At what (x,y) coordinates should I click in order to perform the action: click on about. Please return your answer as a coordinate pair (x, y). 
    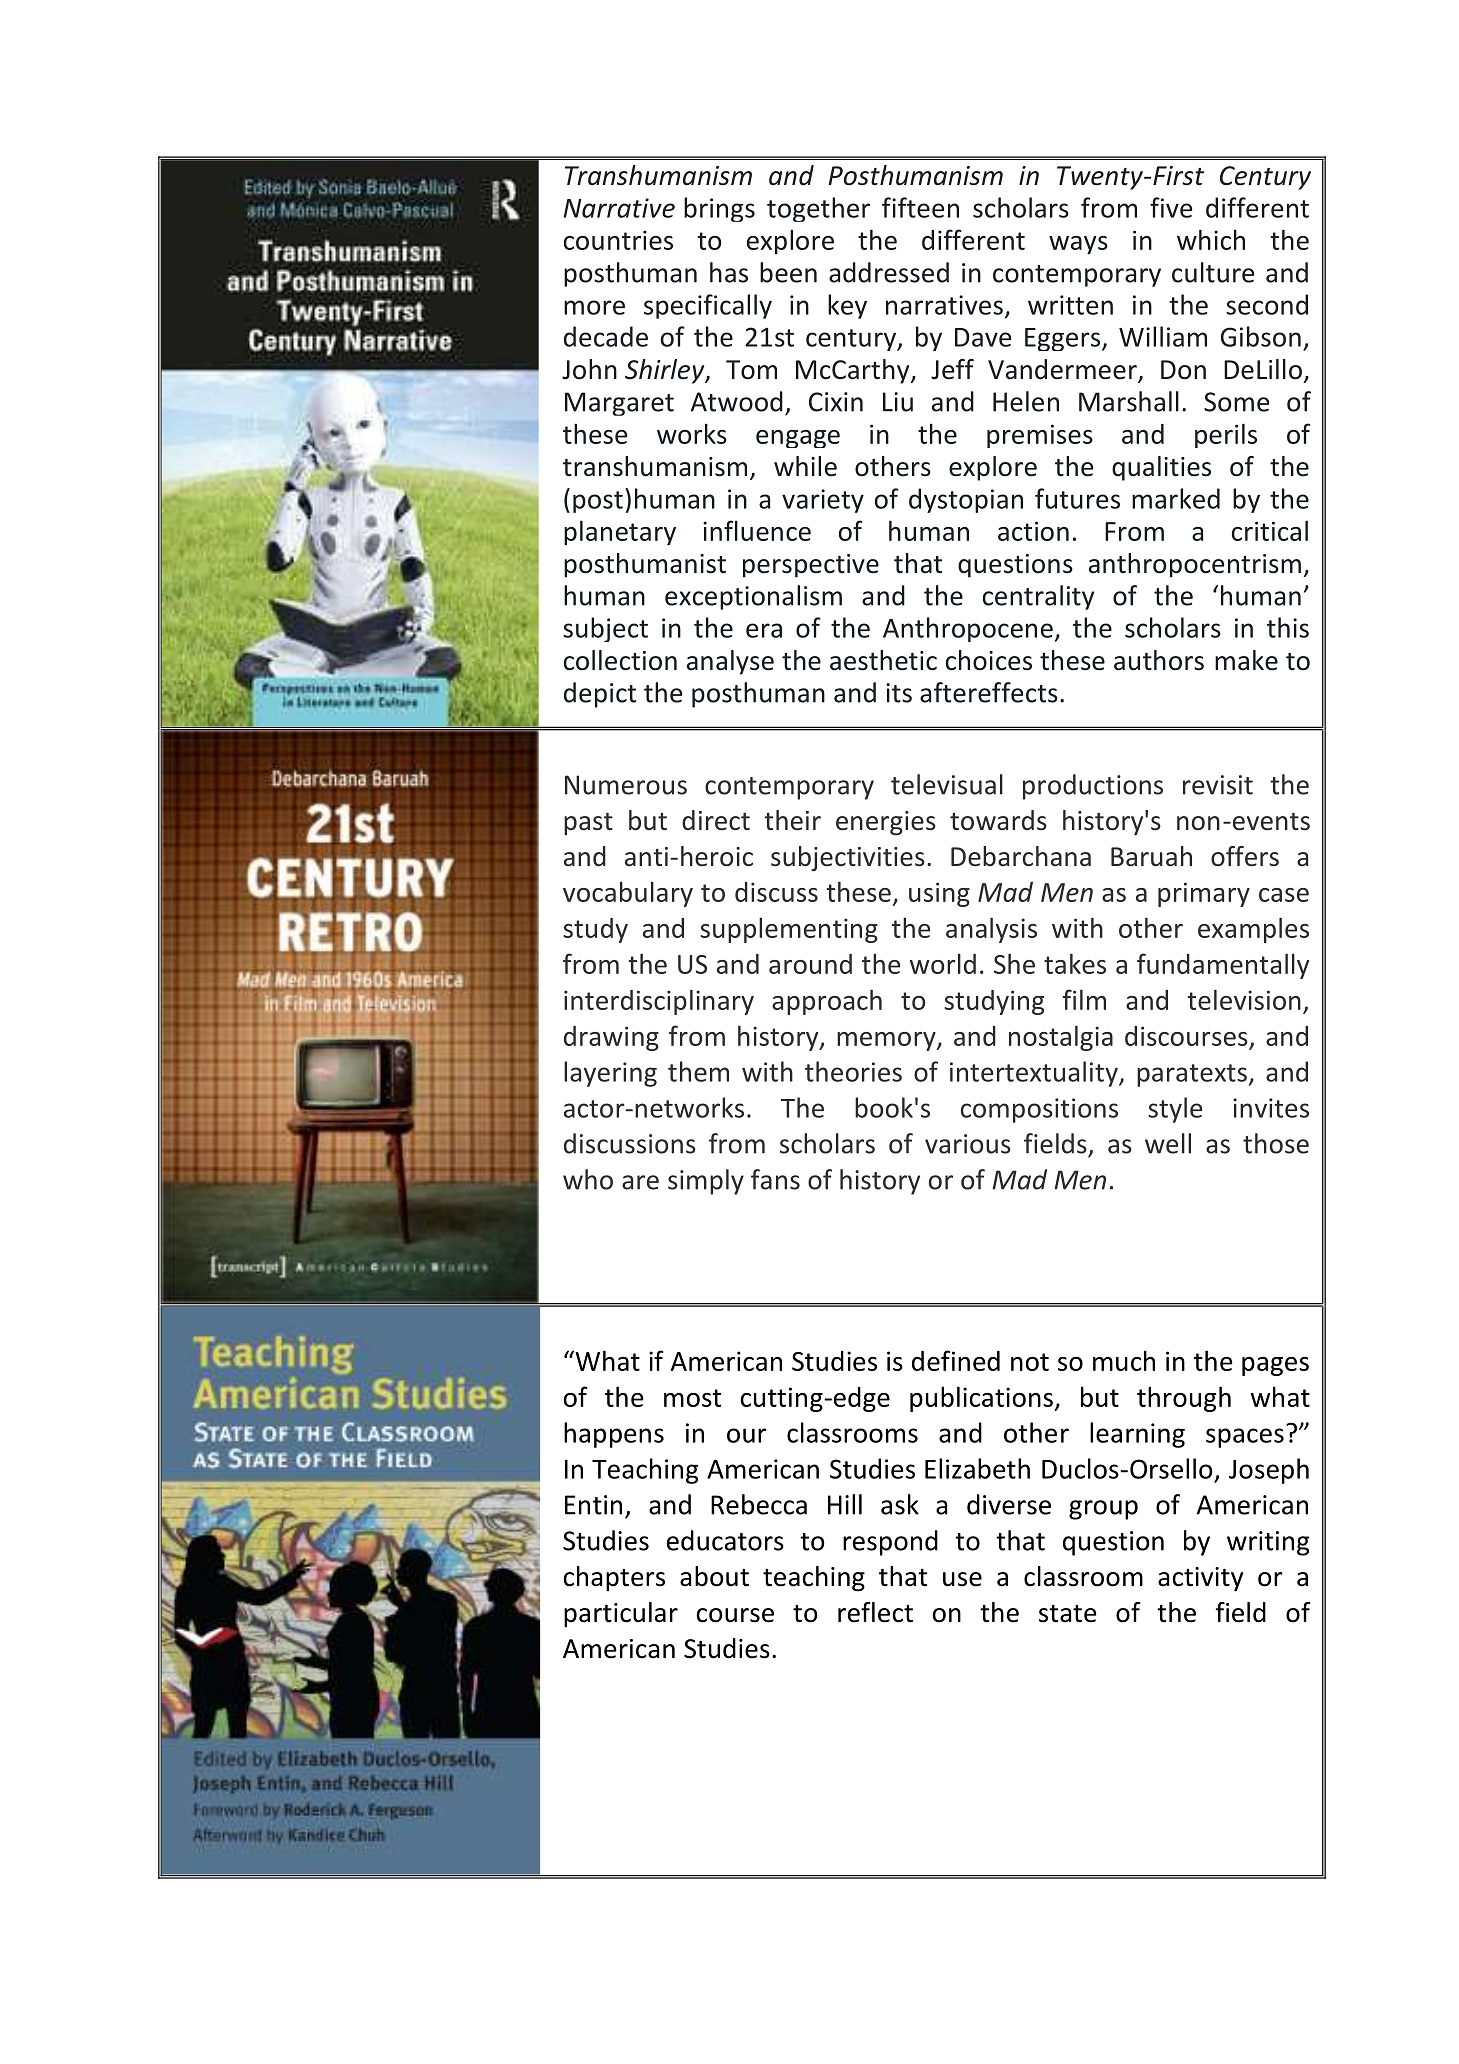
    Looking at the image, I should click on (714, 1576).
